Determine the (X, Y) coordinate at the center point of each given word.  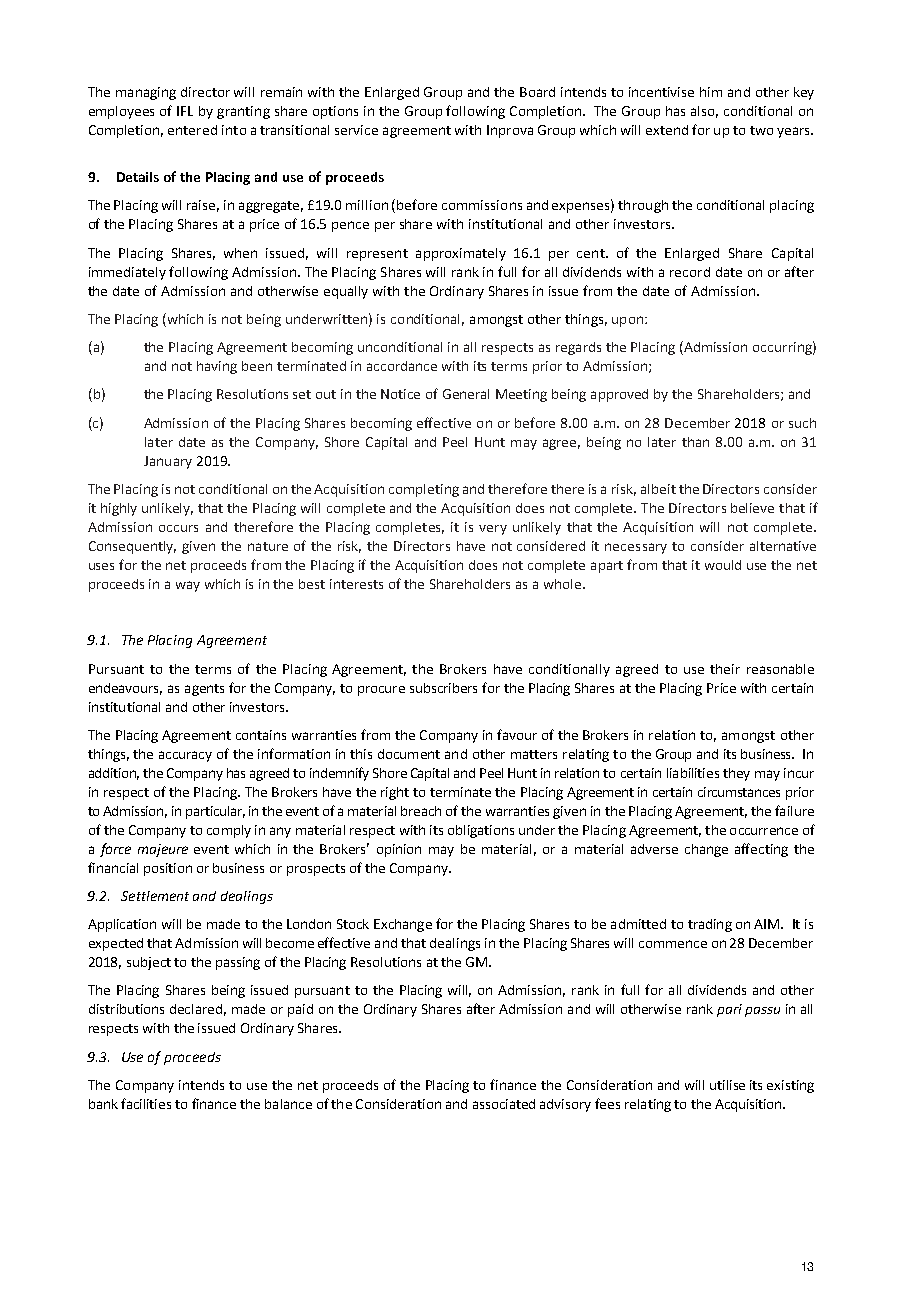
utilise (727, 1085)
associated (504, 1104)
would (723, 565)
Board (537, 92)
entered (192, 130)
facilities (146, 1103)
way (188, 586)
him (711, 92)
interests (356, 584)
